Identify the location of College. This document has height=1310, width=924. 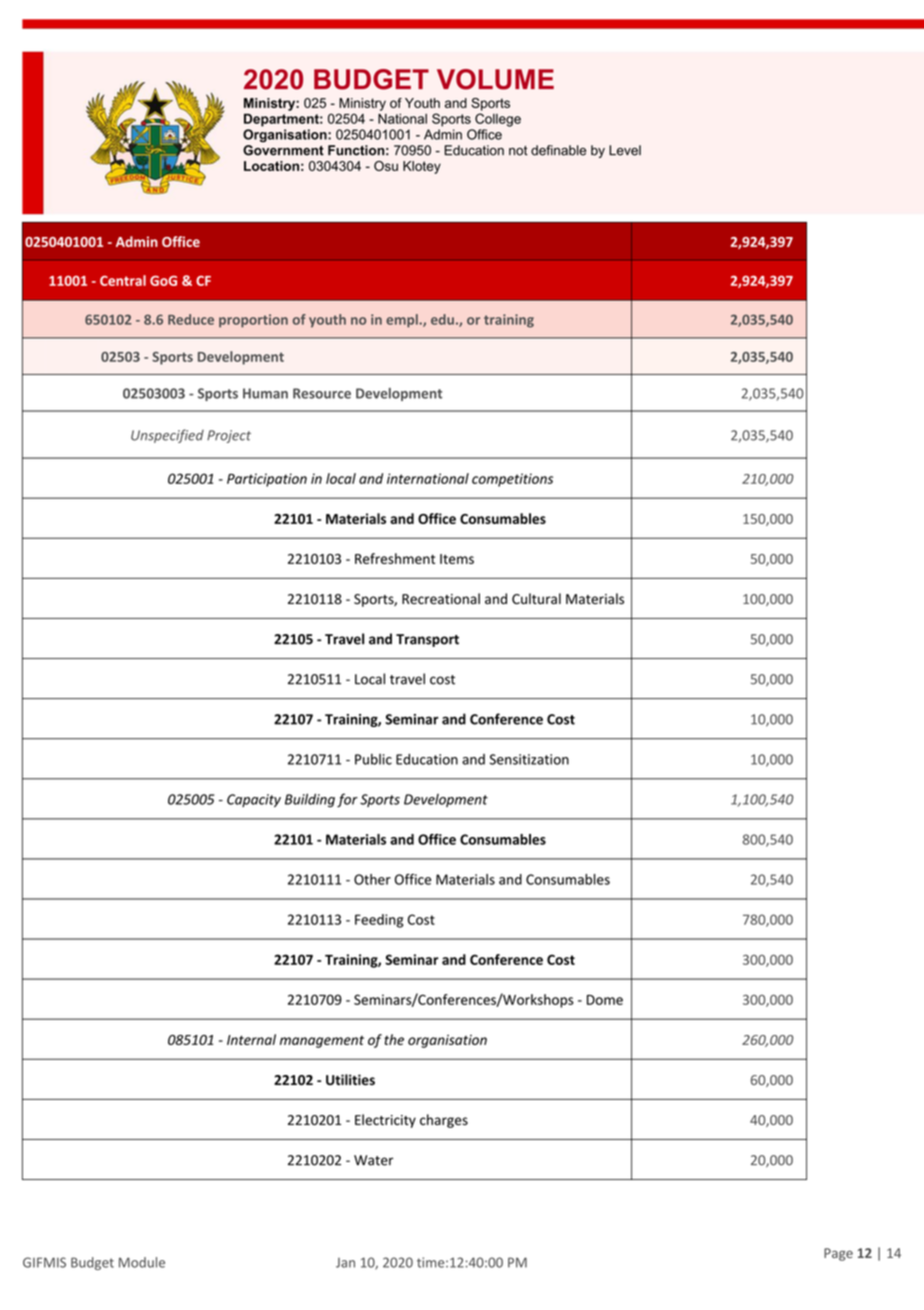
(498, 120).
